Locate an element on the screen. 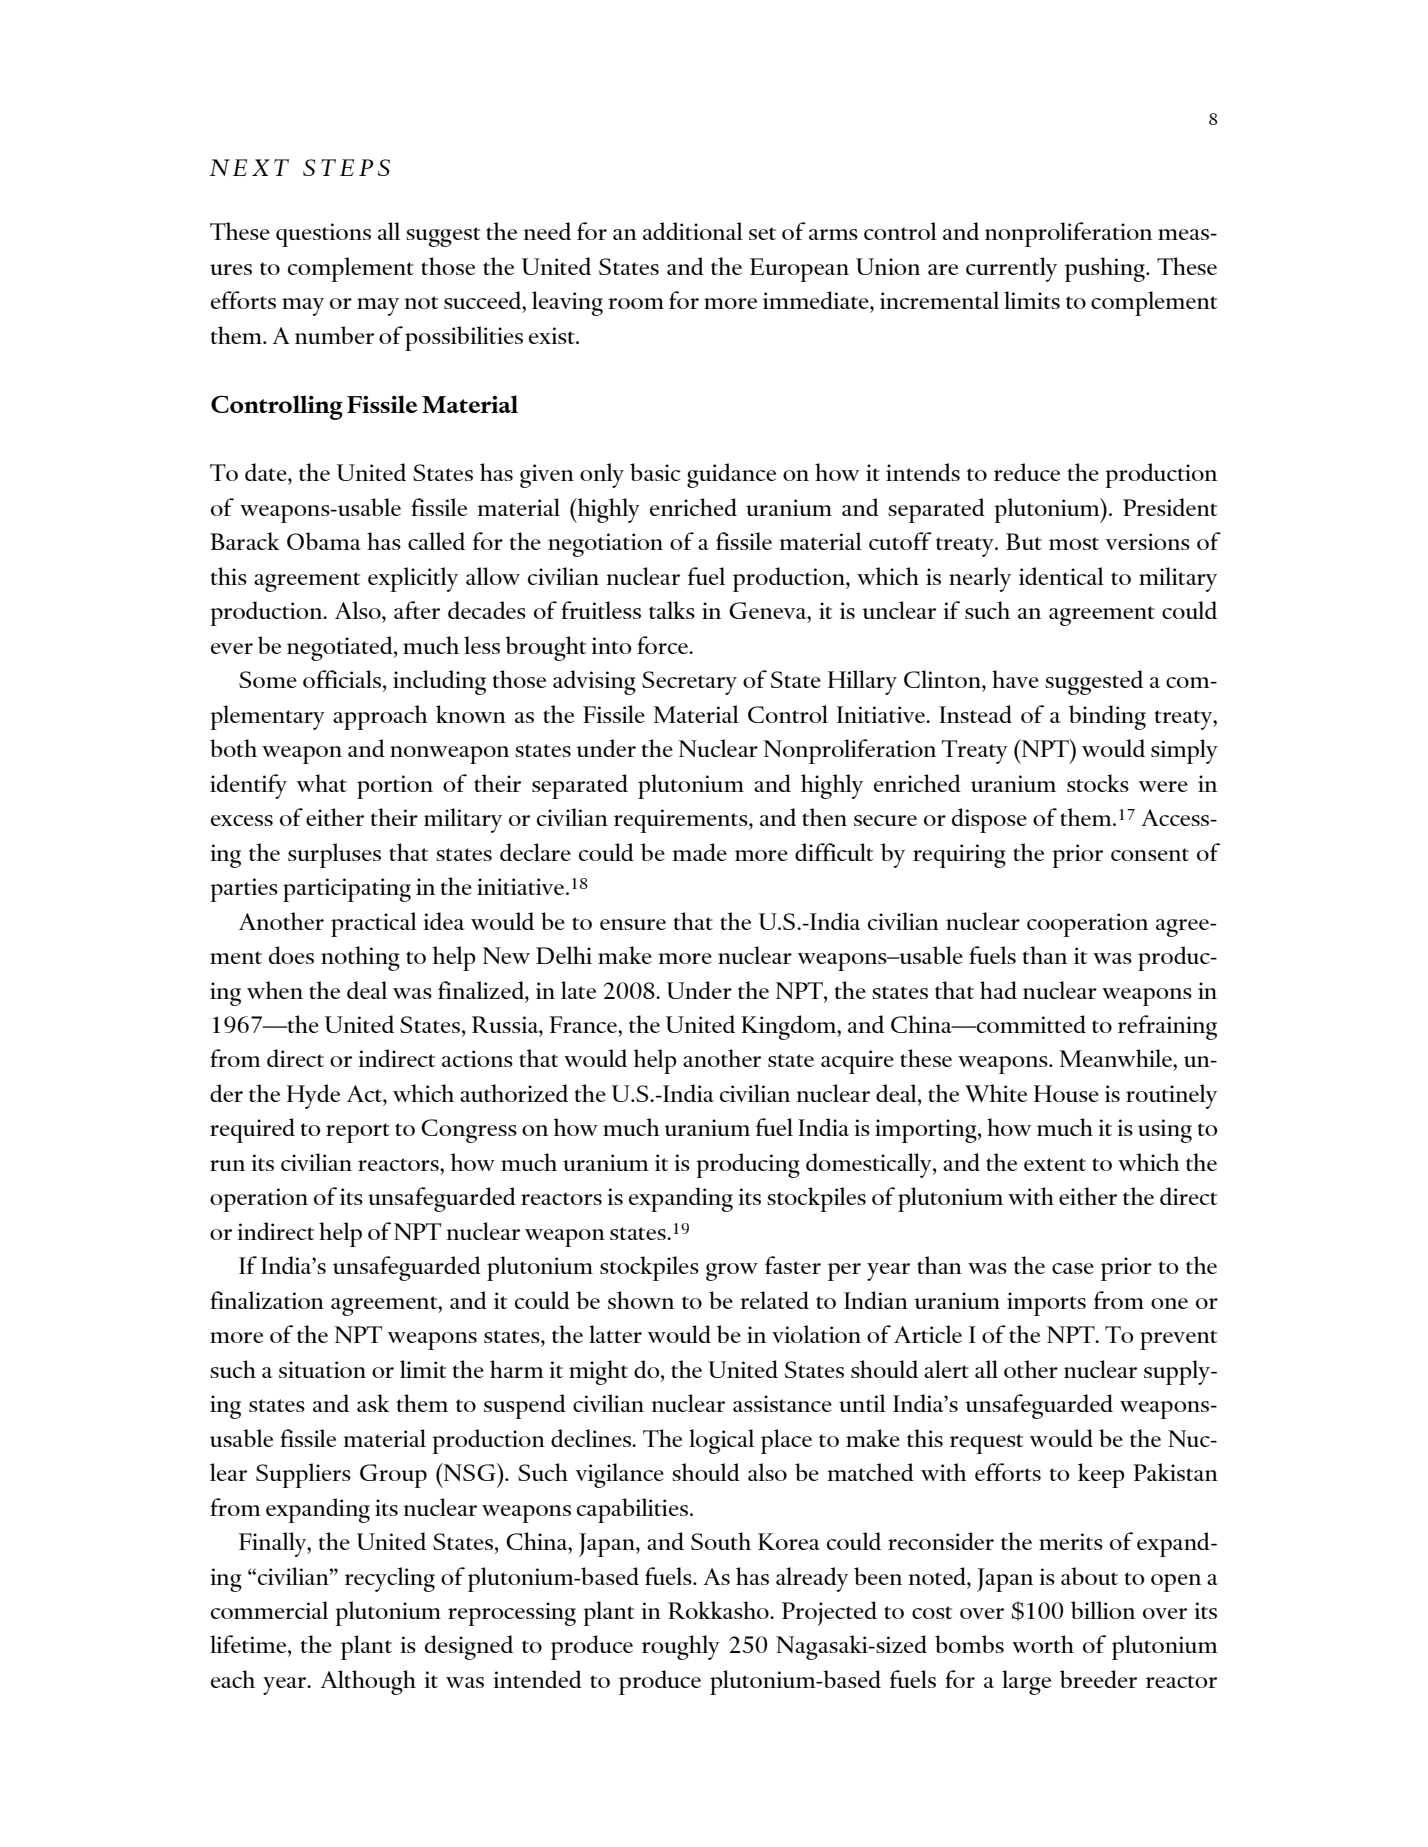  extent is located at coordinates (1055, 1164).
